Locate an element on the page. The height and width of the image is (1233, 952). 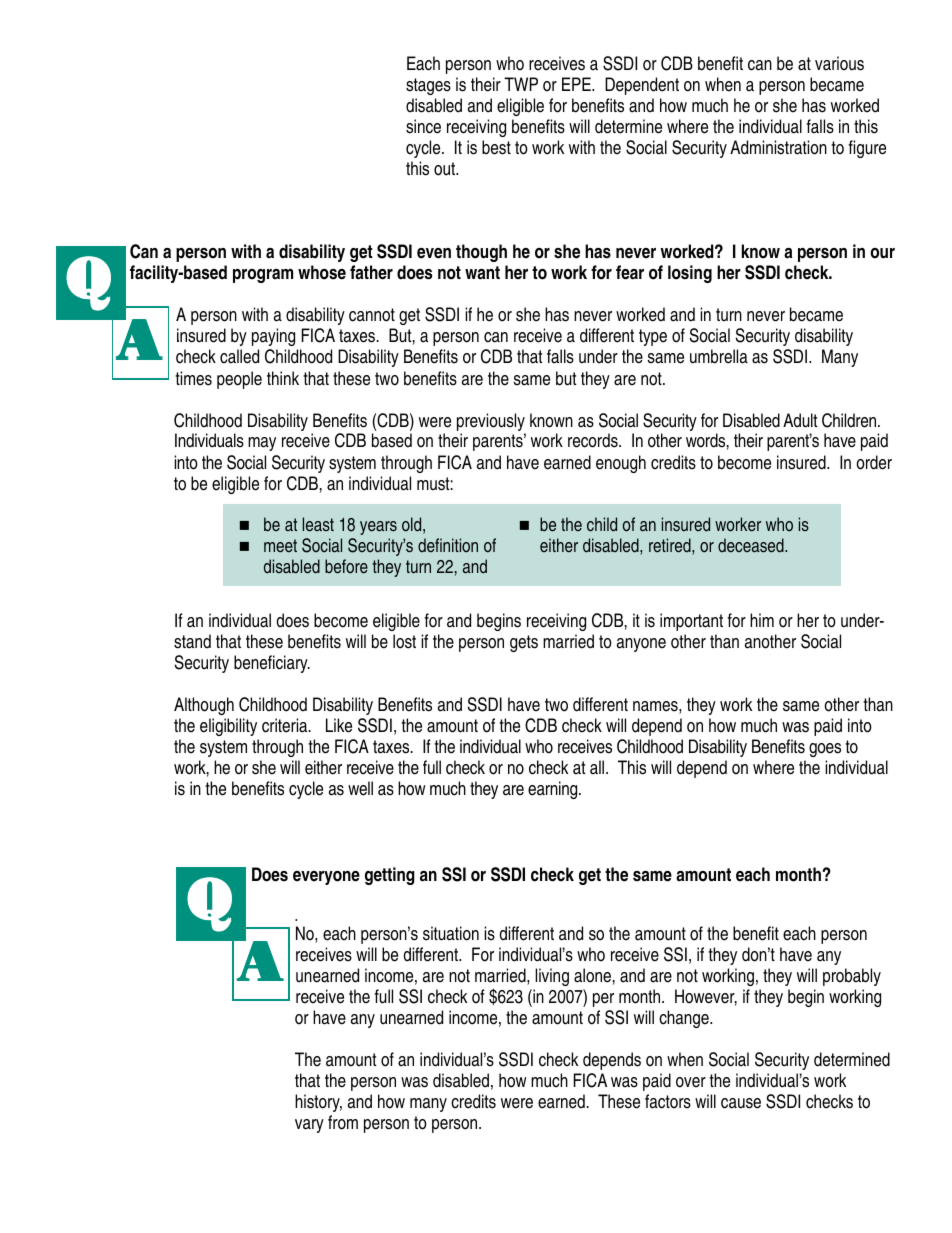
various is located at coordinates (839, 63).
